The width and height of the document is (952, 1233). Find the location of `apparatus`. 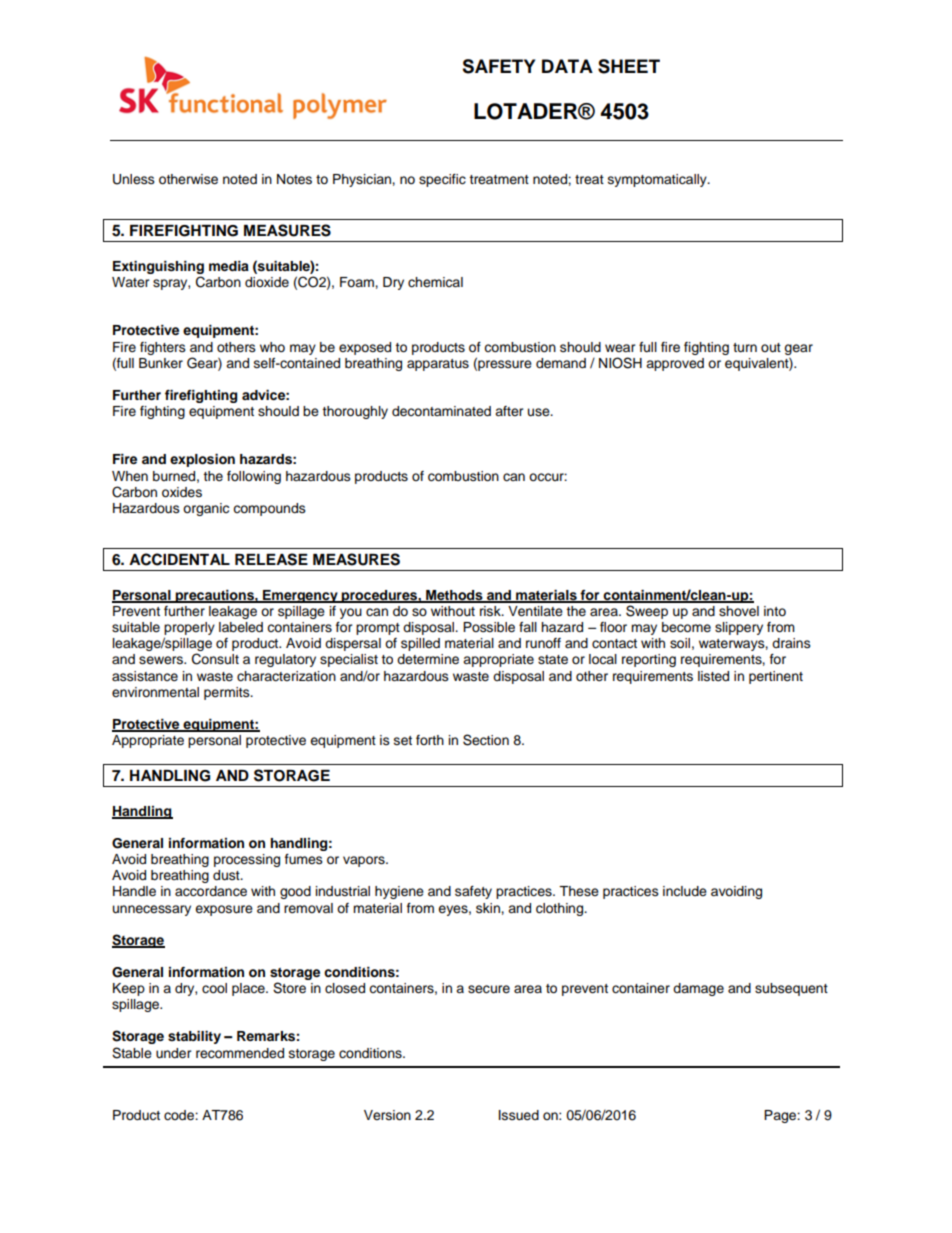

apparatus is located at coordinates (438, 365).
